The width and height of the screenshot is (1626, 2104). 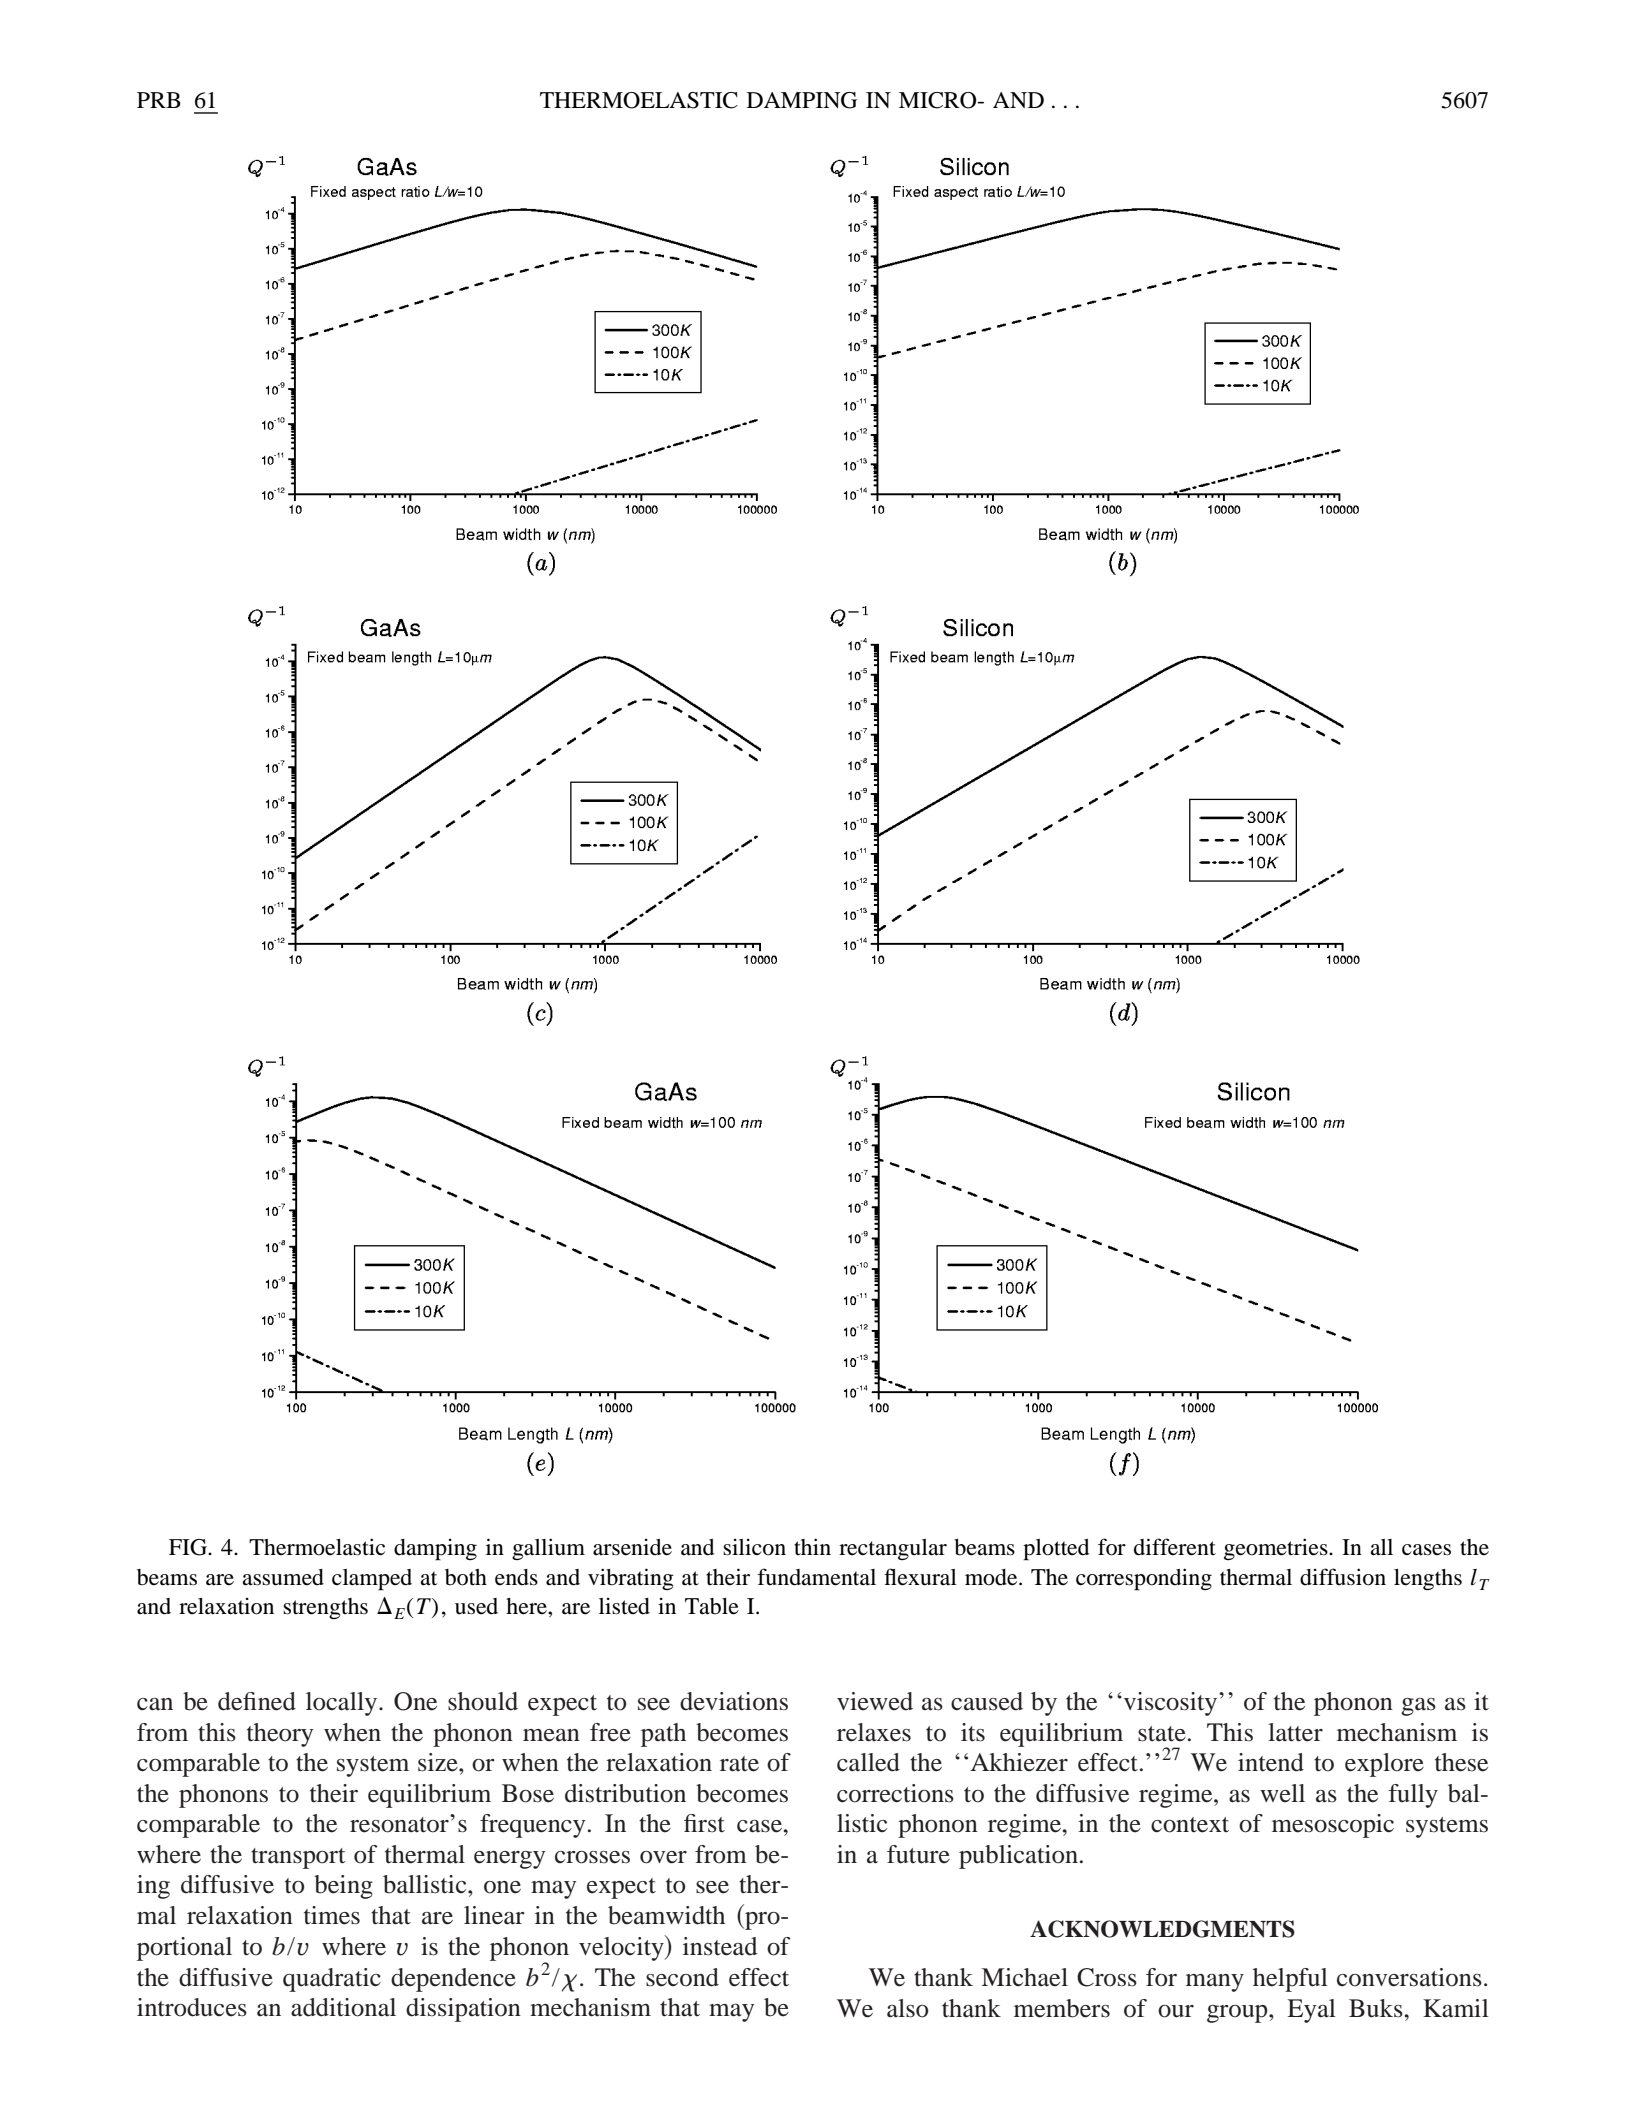 I want to click on different, so click(x=1175, y=1547).
